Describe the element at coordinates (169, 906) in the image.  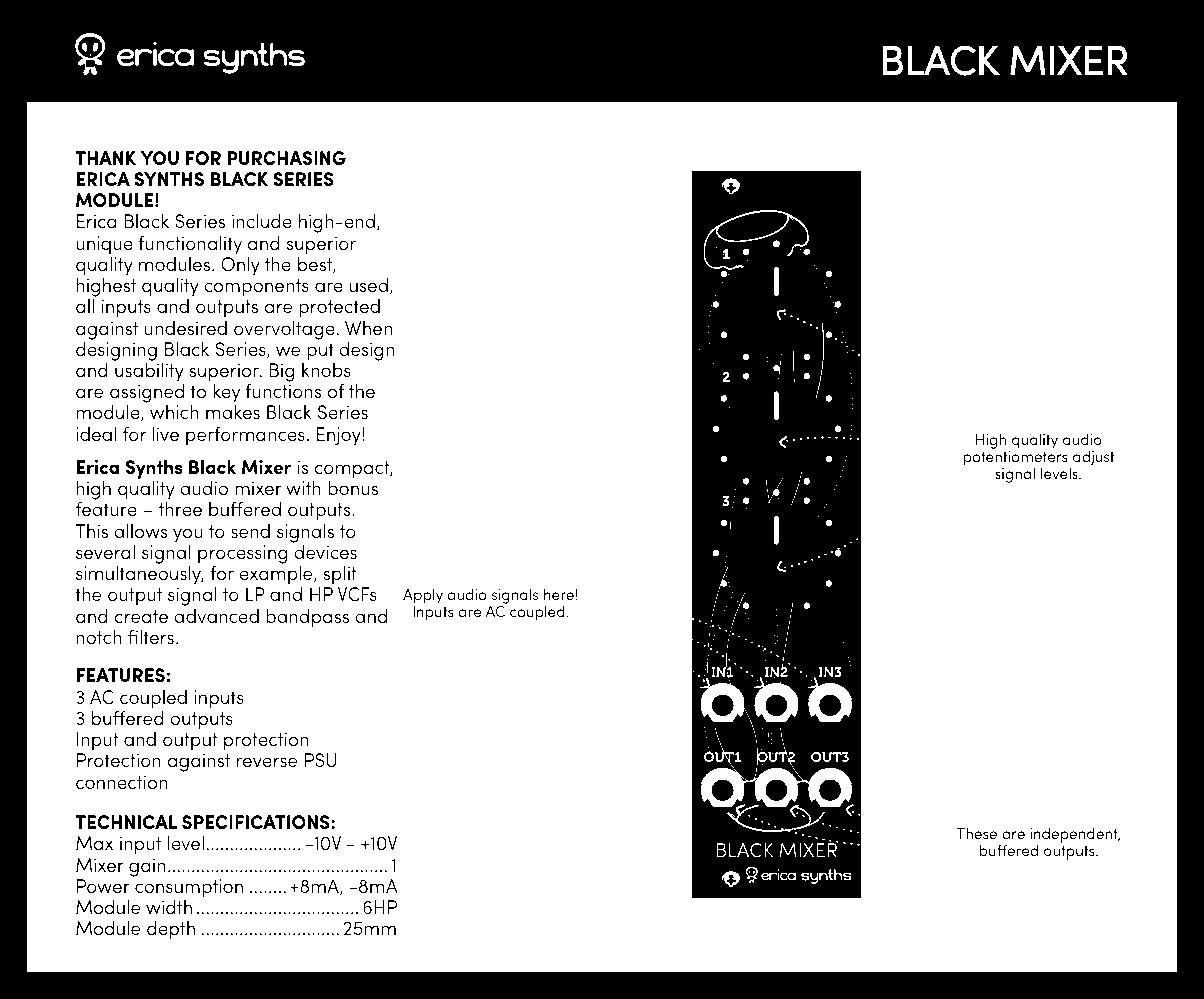
I see `width` at that location.
